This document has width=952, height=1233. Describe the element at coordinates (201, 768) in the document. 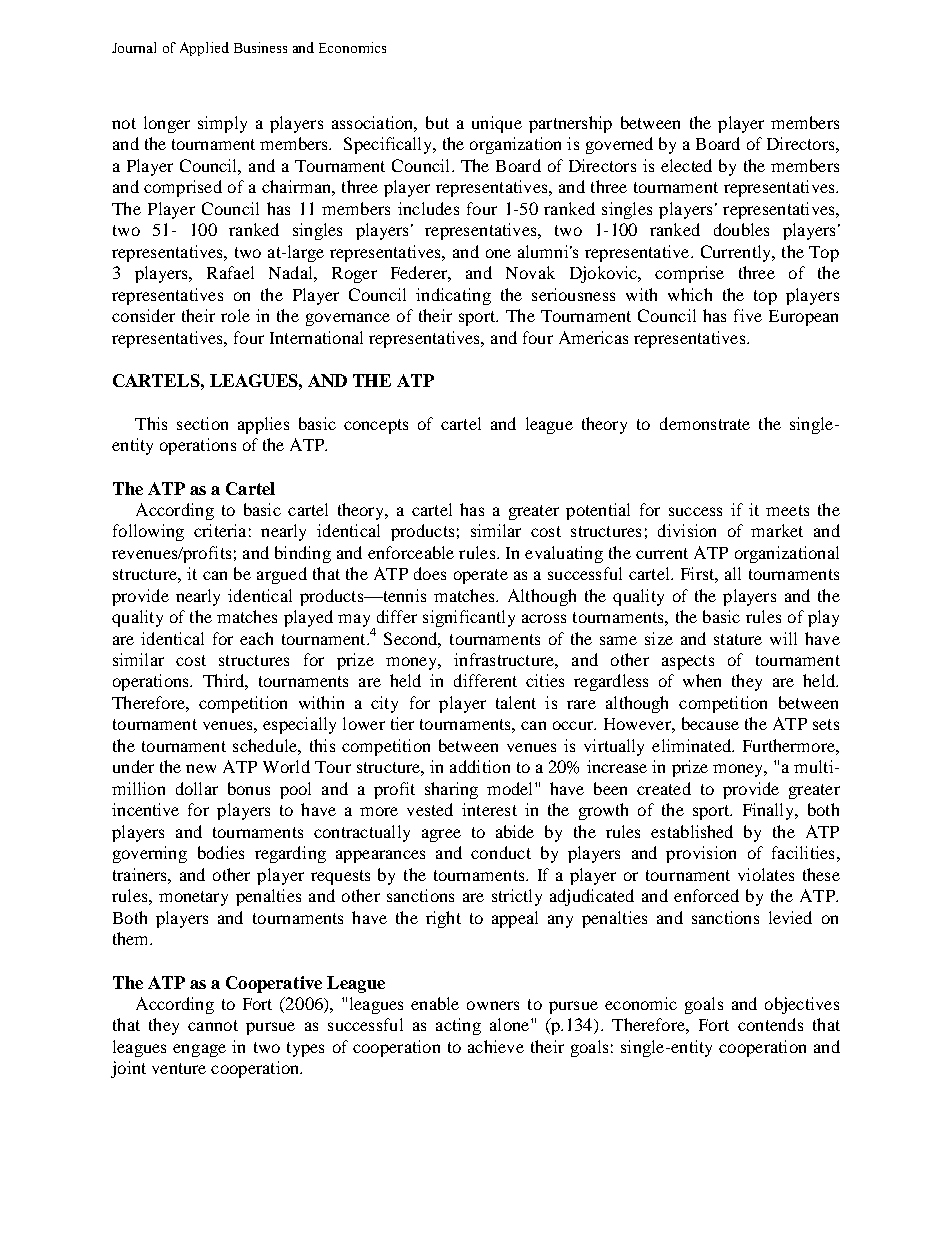

I see `new` at that location.
